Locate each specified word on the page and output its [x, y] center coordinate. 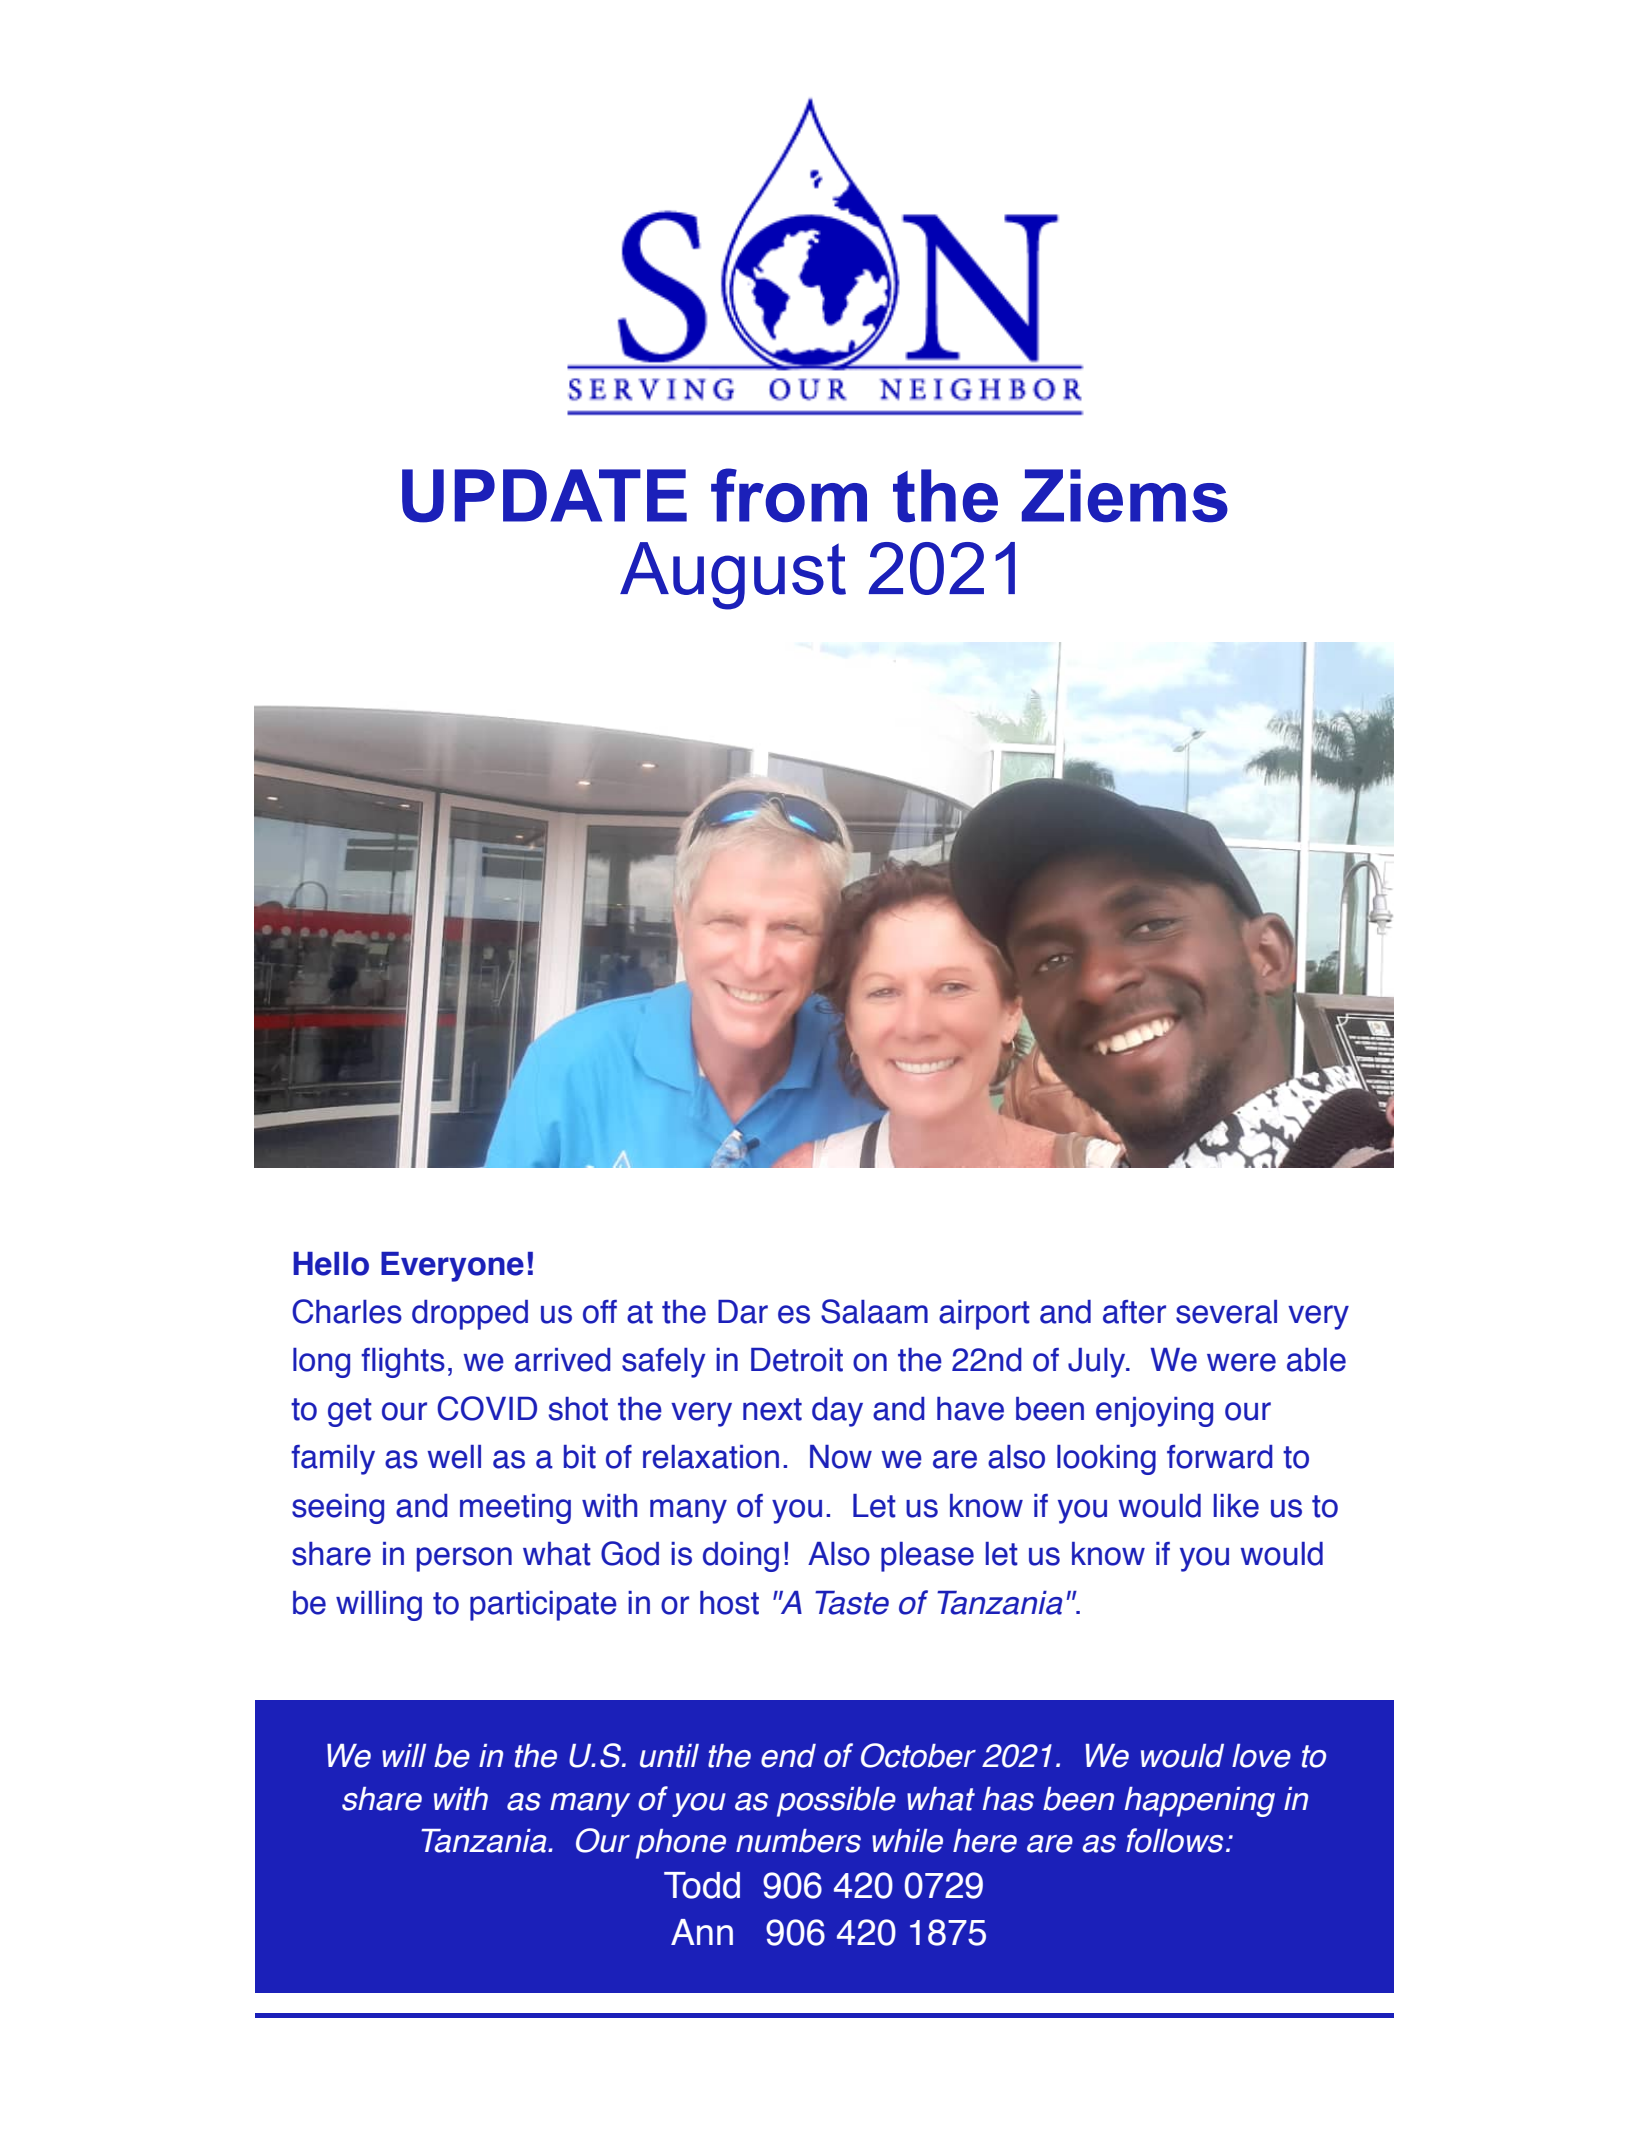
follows [1174, 1840]
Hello [331, 1264]
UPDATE [544, 496]
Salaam [874, 1311]
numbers [798, 1841]
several [1226, 1312]
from [789, 495]
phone [681, 1844]
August [733, 576]
